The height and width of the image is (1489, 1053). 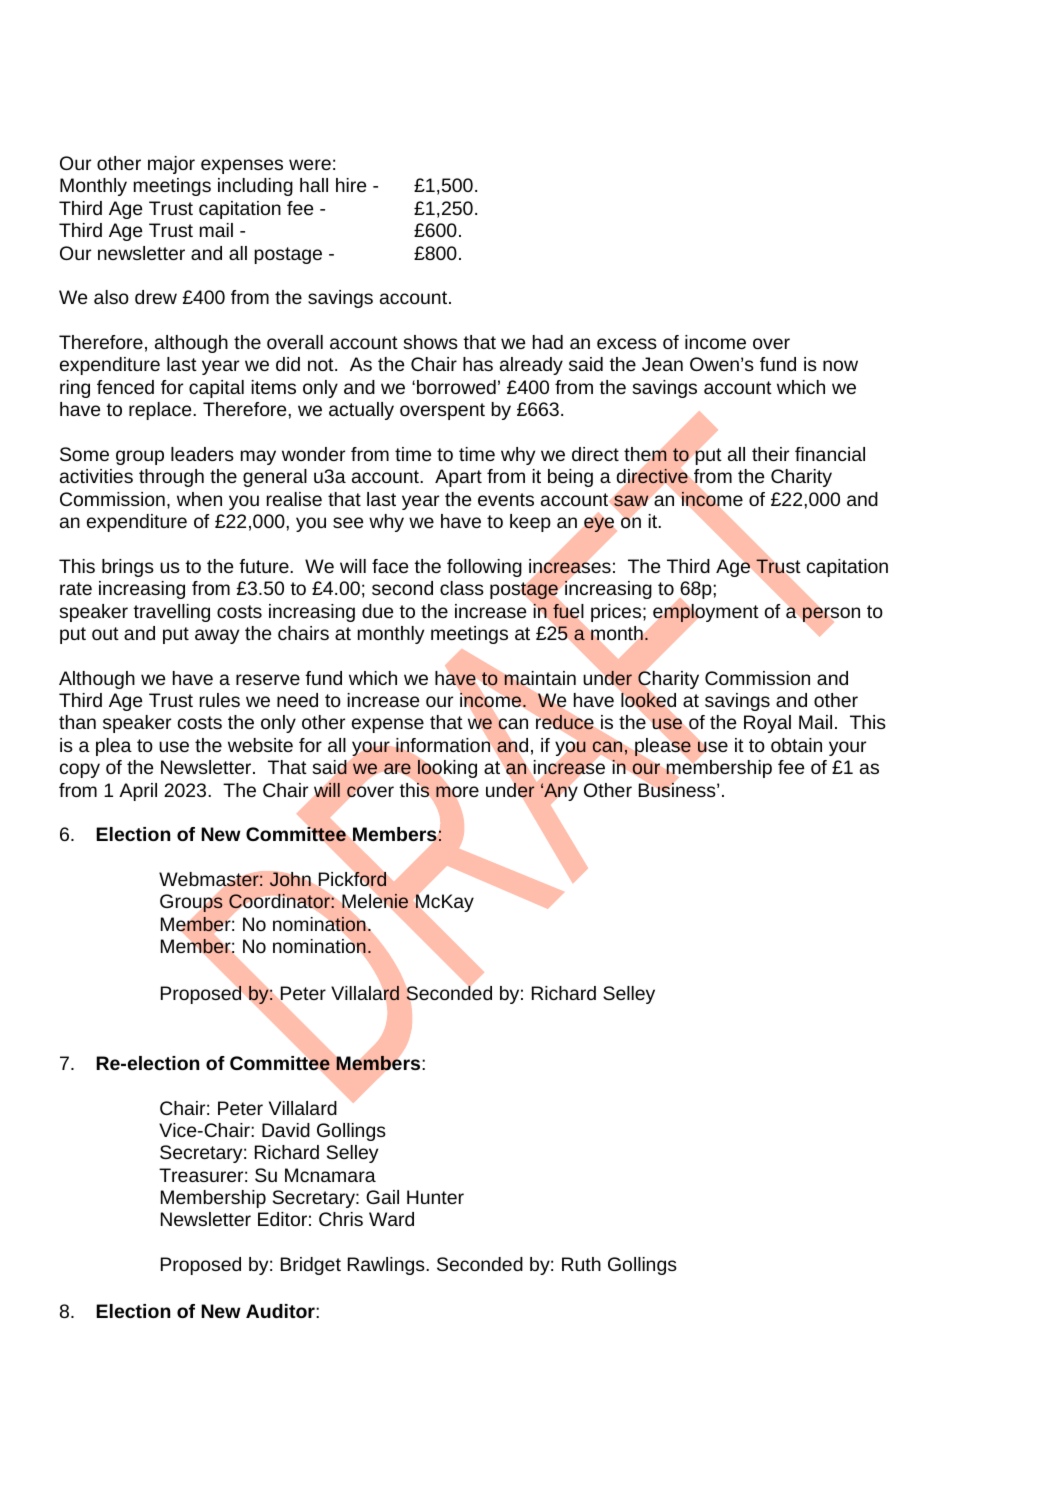 What do you see at coordinates (171, 165) in the image?
I see `major` at bounding box center [171, 165].
